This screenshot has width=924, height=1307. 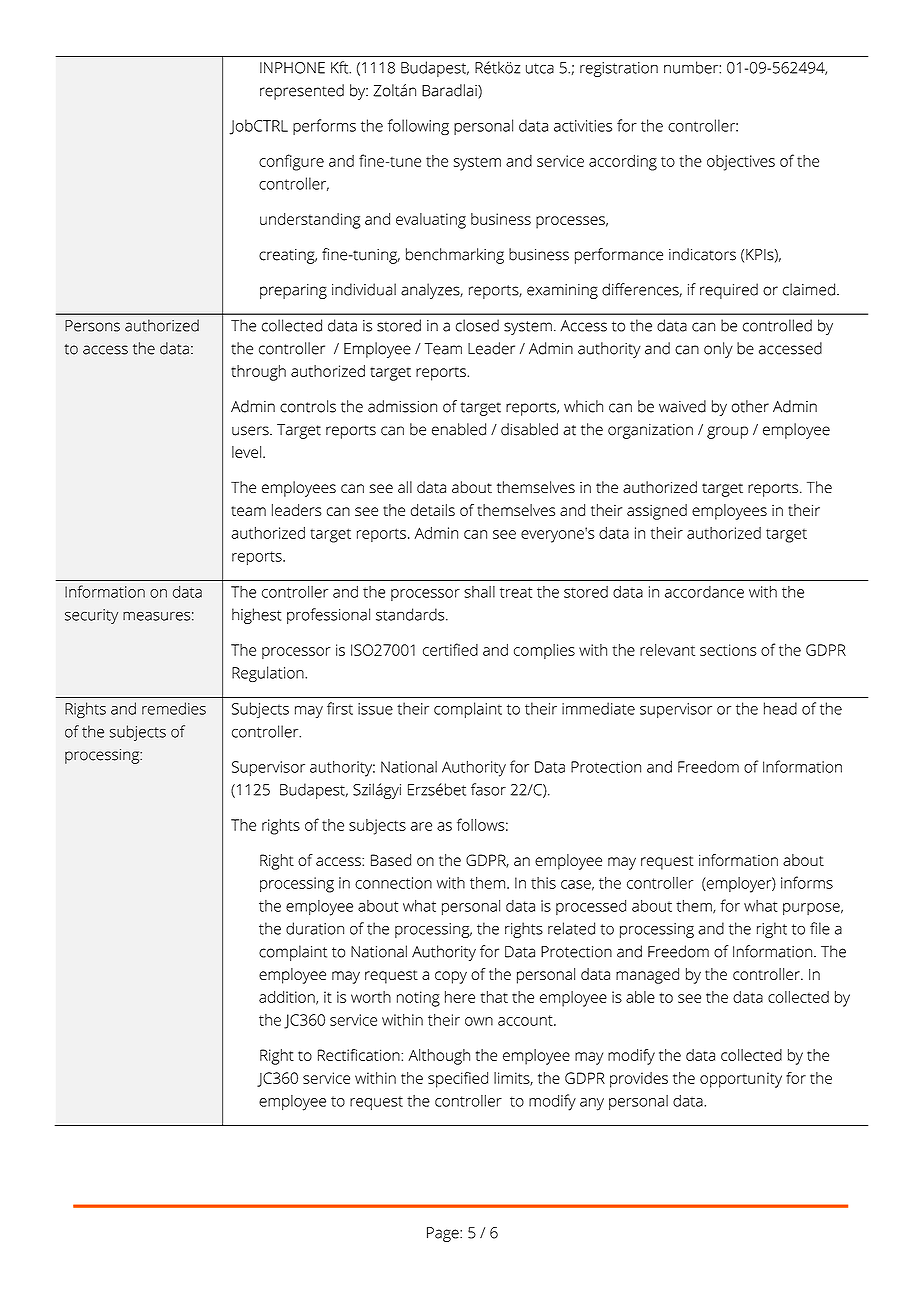 I want to click on sections, so click(x=728, y=650).
